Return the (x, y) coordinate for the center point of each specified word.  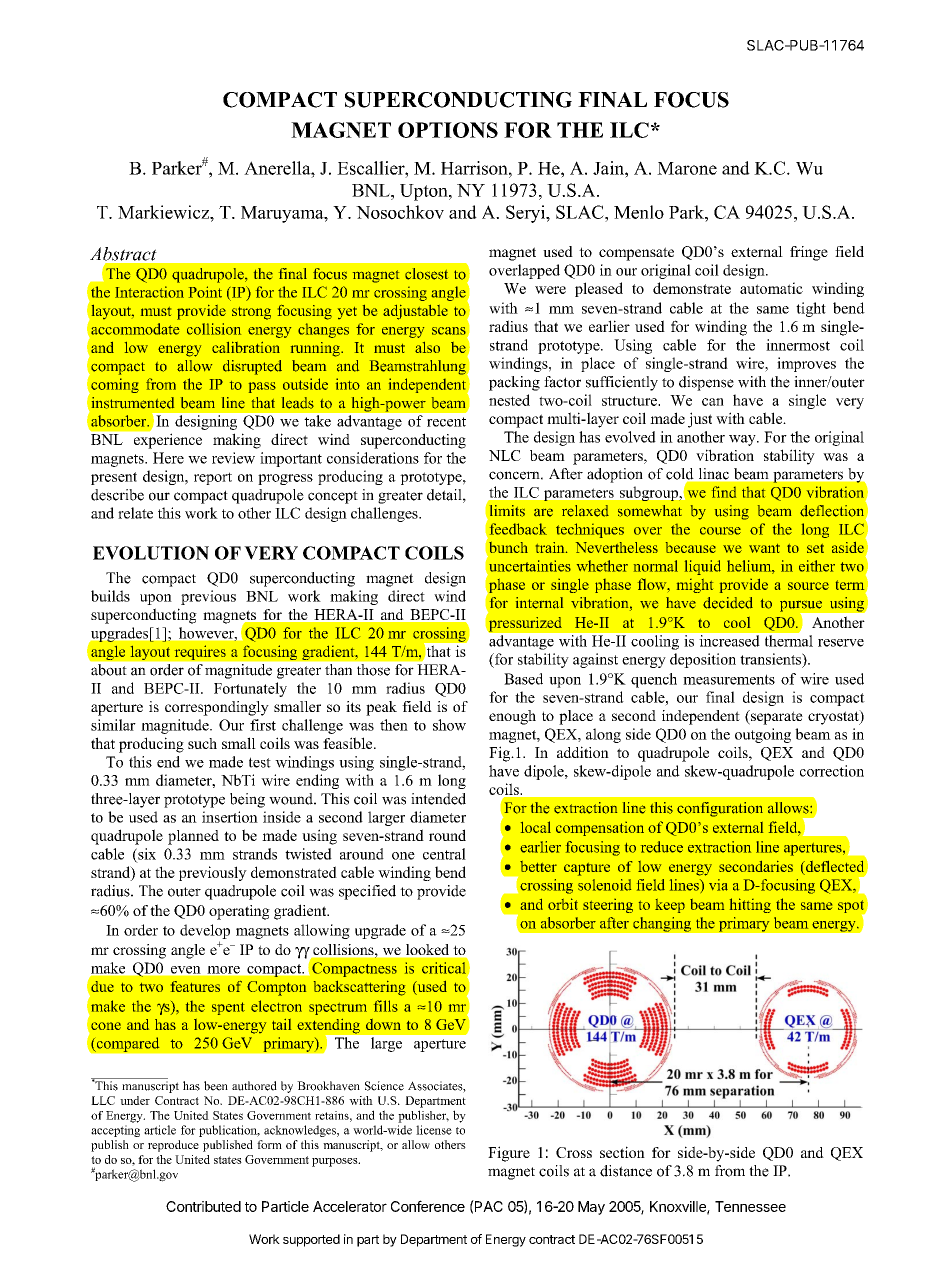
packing (514, 383)
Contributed (203, 1206)
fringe (809, 253)
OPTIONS (448, 130)
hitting (750, 905)
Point (205, 292)
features (195, 986)
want (764, 548)
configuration (720, 809)
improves (806, 364)
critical (444, 968)
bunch (508, 547)
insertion (230, 817)
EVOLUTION (151, 553)
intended (438, 799)
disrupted (252, 367)
